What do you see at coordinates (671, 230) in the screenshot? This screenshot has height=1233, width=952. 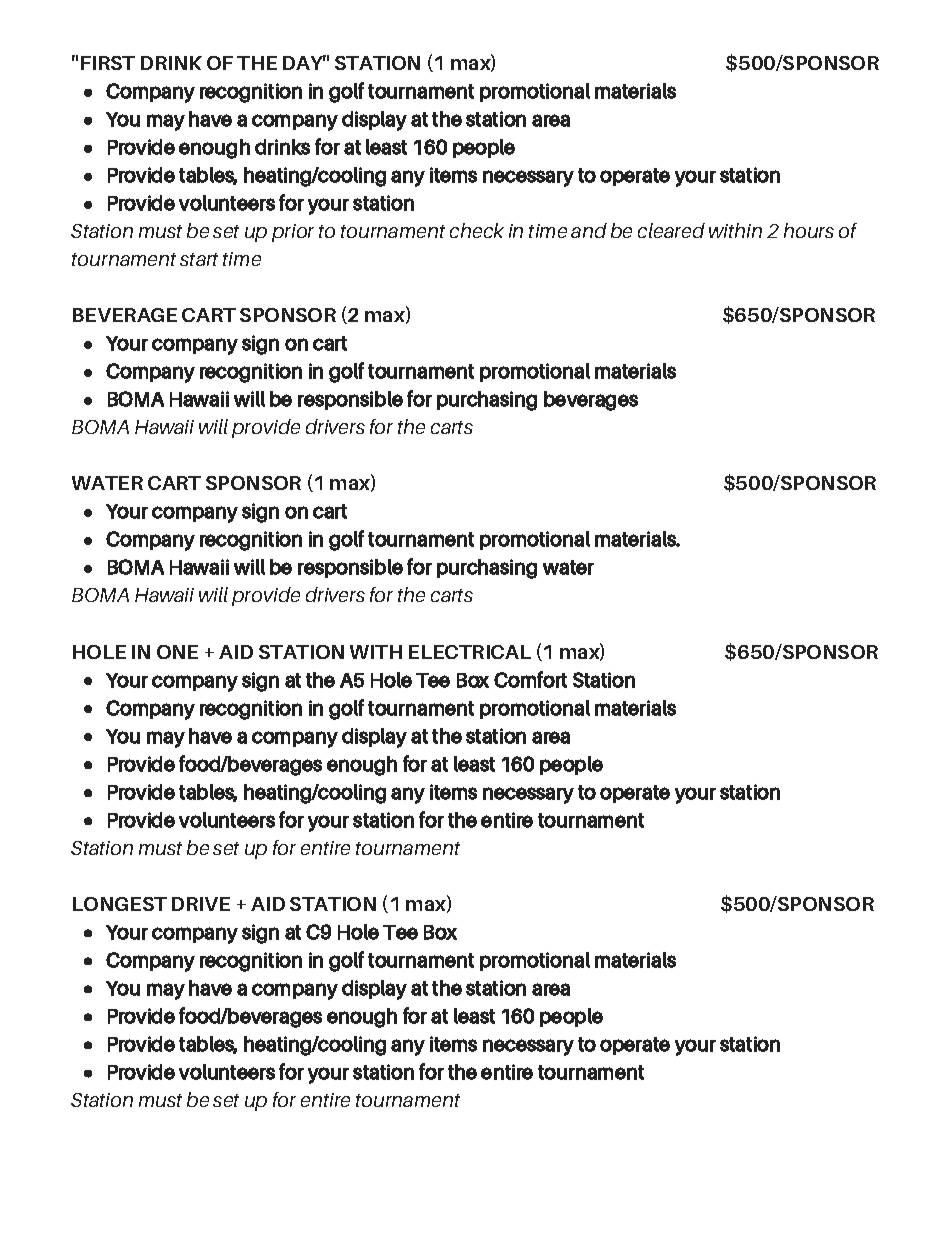 I see `cleared` at bounding box center [671, 230].
